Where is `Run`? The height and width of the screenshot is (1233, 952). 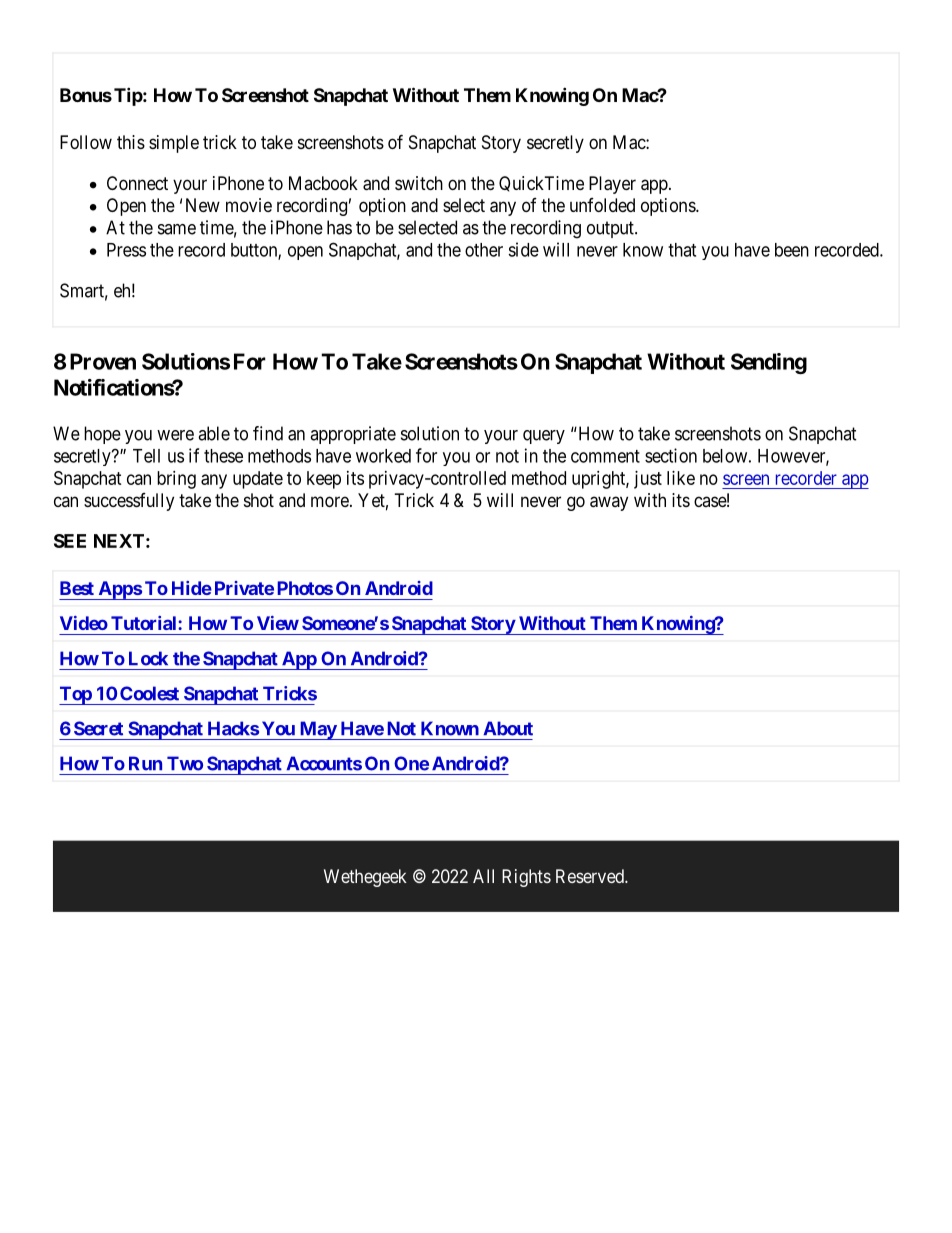 Run is located at coordinates (145, 763).
